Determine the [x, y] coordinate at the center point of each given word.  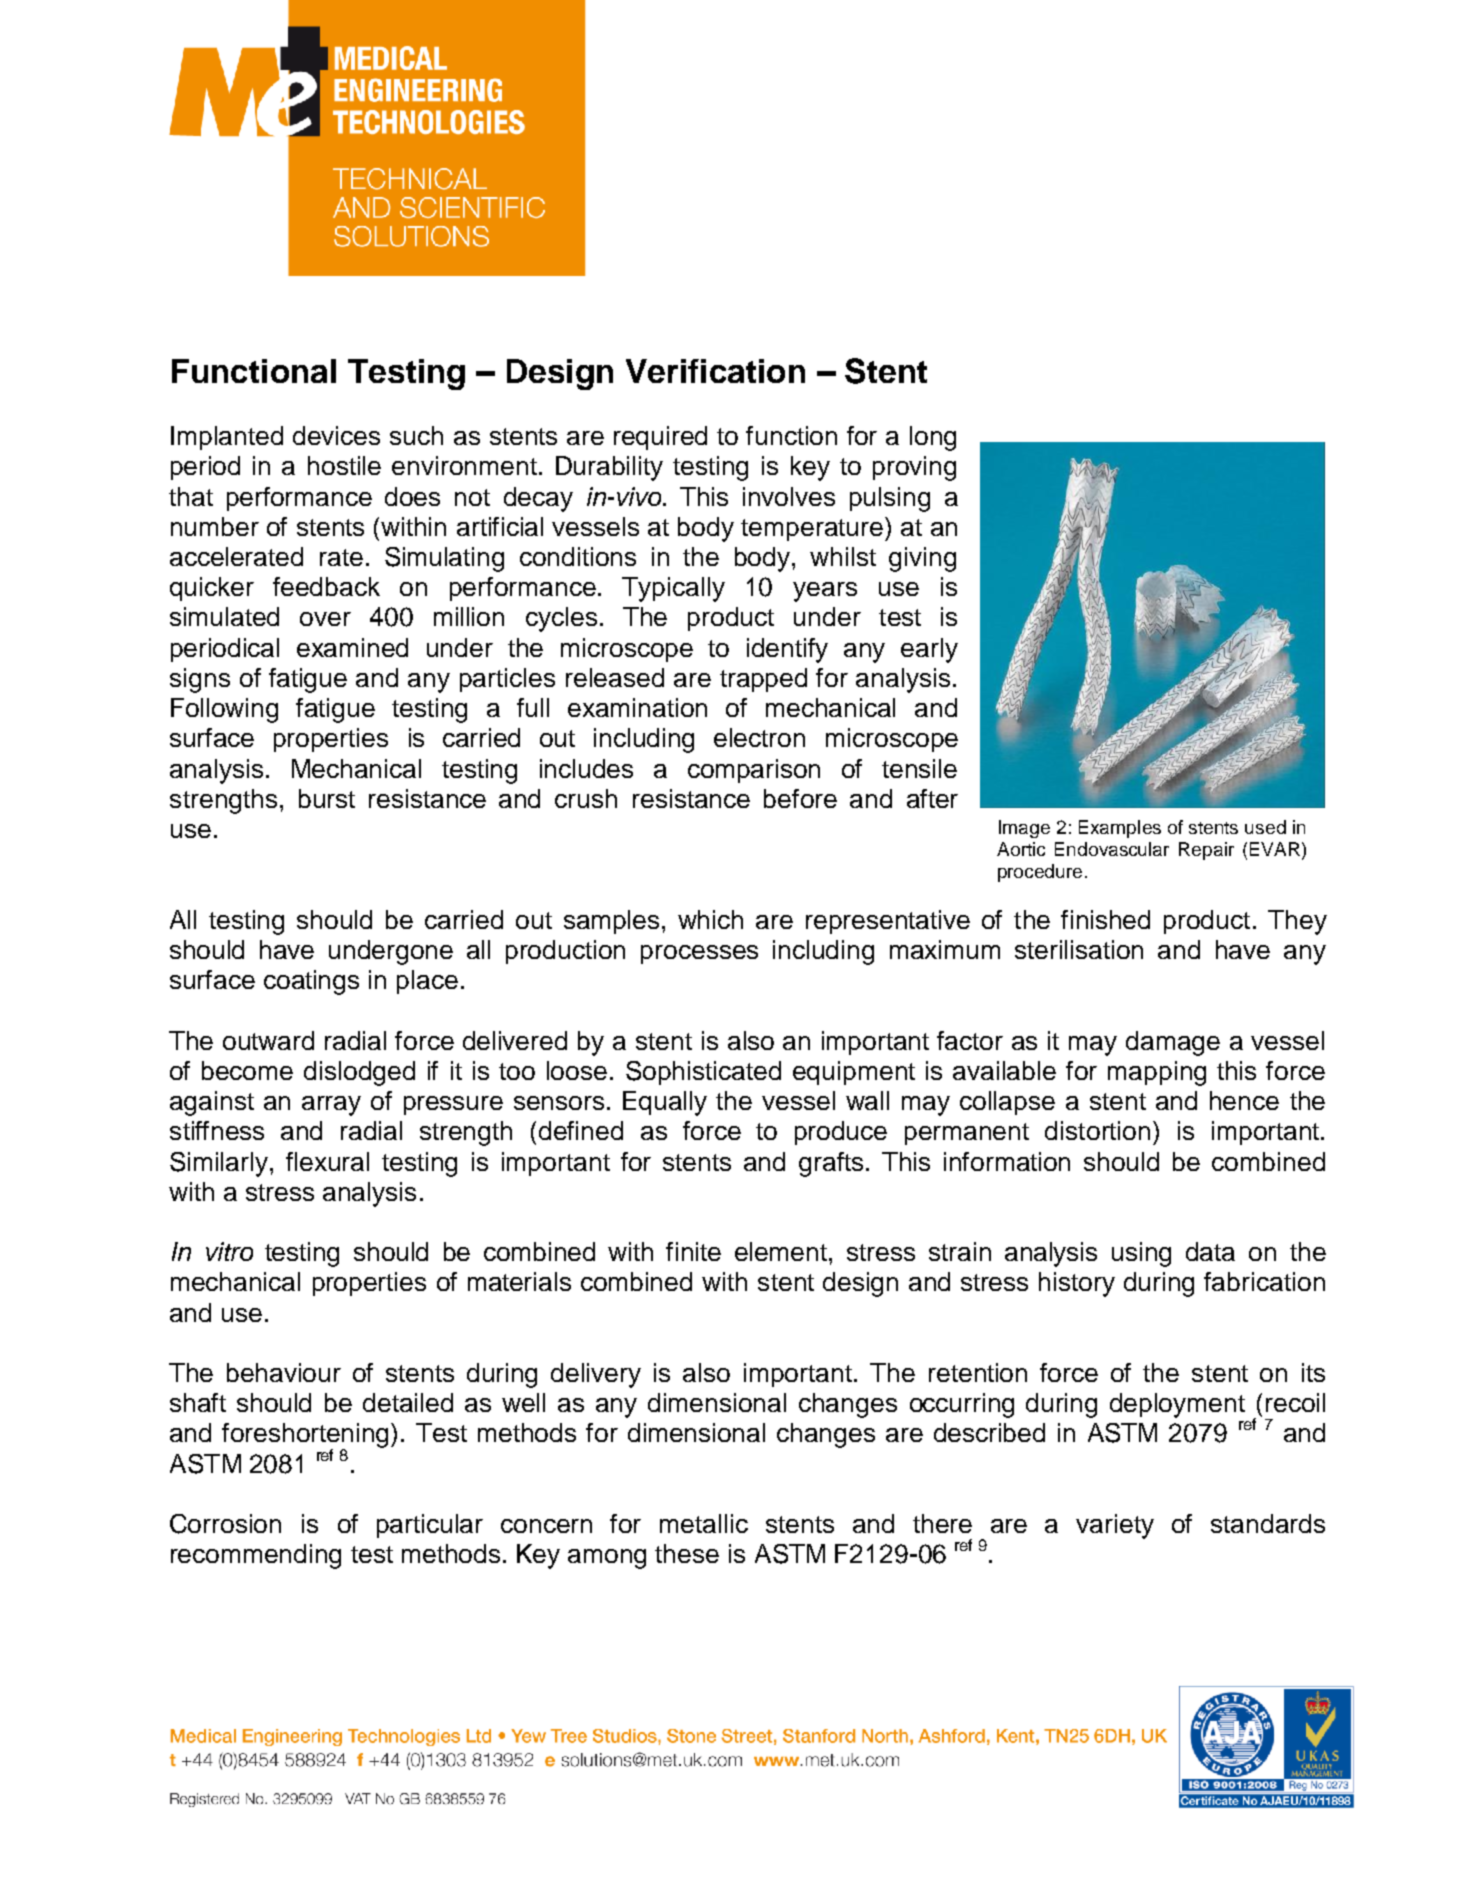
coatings [311, 982]
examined [352, 647]
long [933, 438]
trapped [763, 680]
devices [336, 435]
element [782, 1251]
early [929, 650]
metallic [704, 1523]
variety [1115, 1526]
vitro [229, 1251]
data [1210, 1251]
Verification [715, 371]
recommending [256, 1556]
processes [699, 954]
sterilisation [1079, 949]
